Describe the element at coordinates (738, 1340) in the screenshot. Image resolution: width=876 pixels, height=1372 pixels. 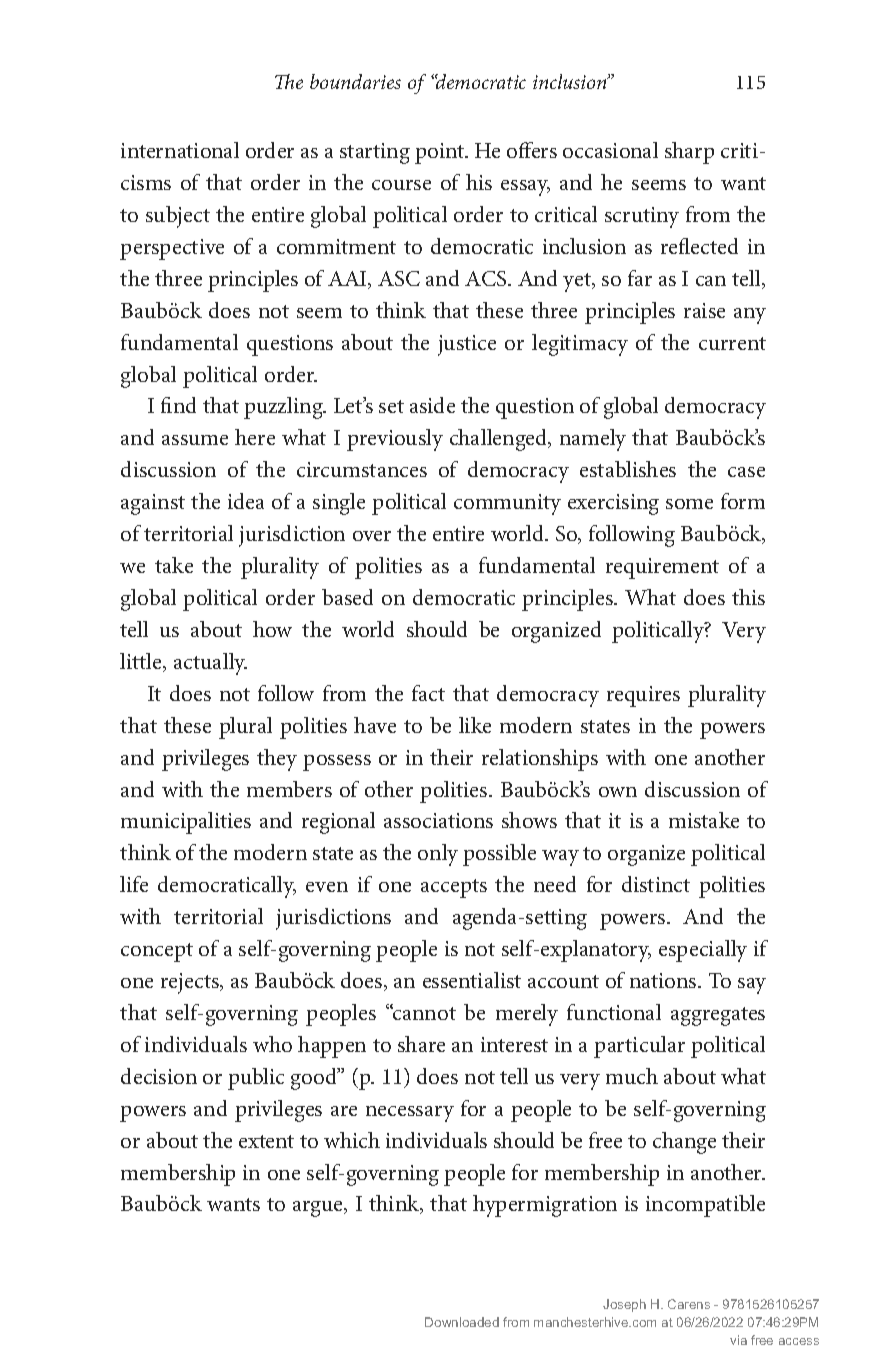
I see `via` at that location.
